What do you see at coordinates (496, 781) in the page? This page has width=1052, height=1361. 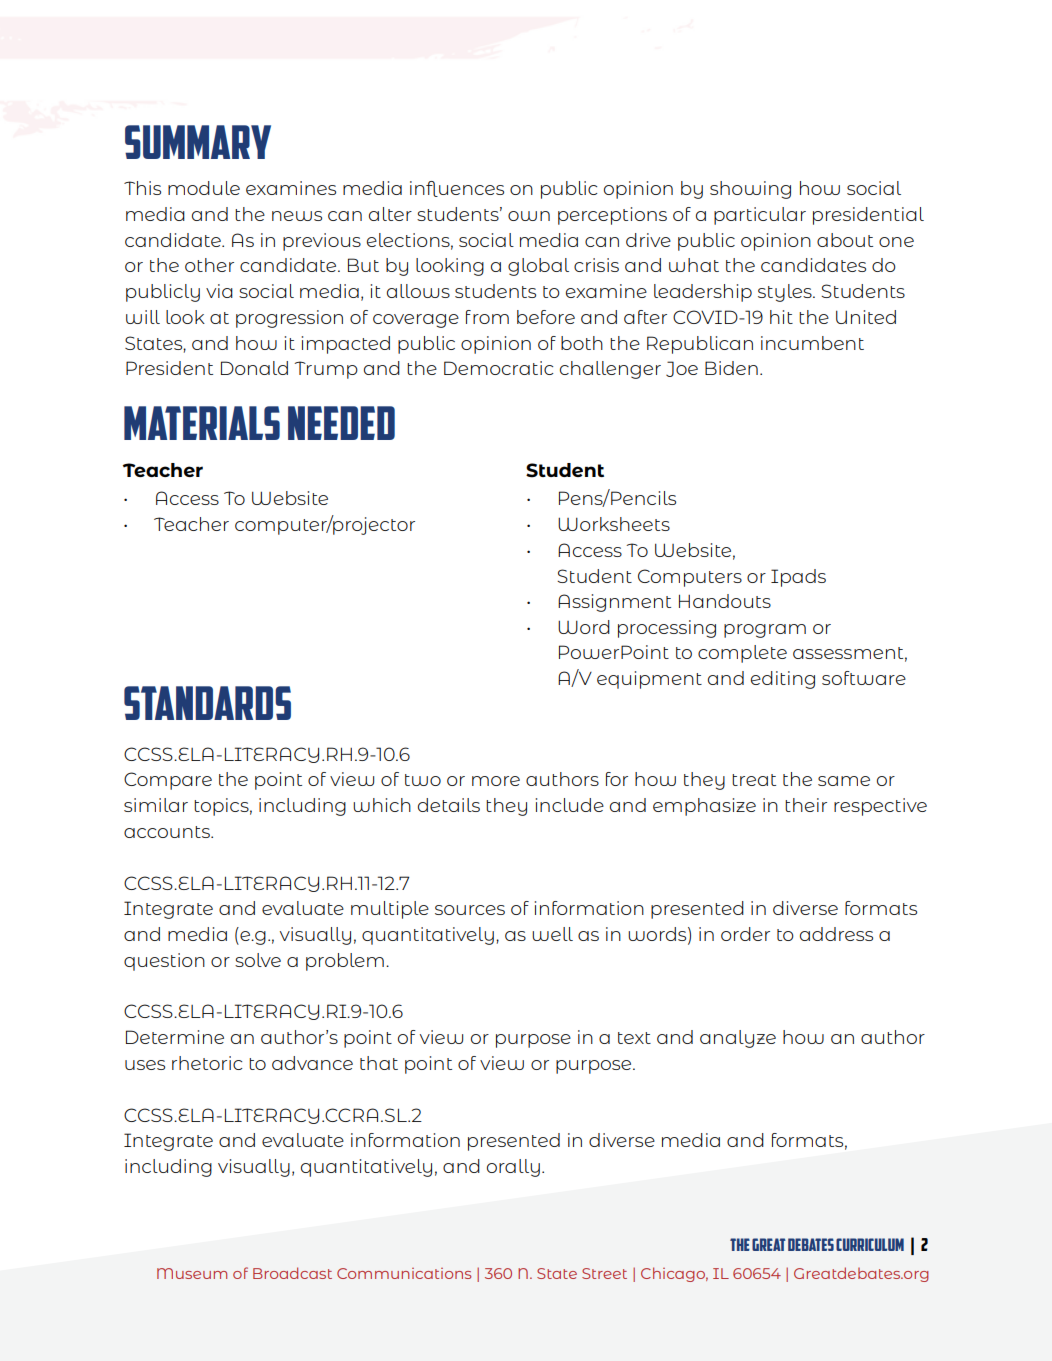 I see `more` at bounding box center [496, 781].
